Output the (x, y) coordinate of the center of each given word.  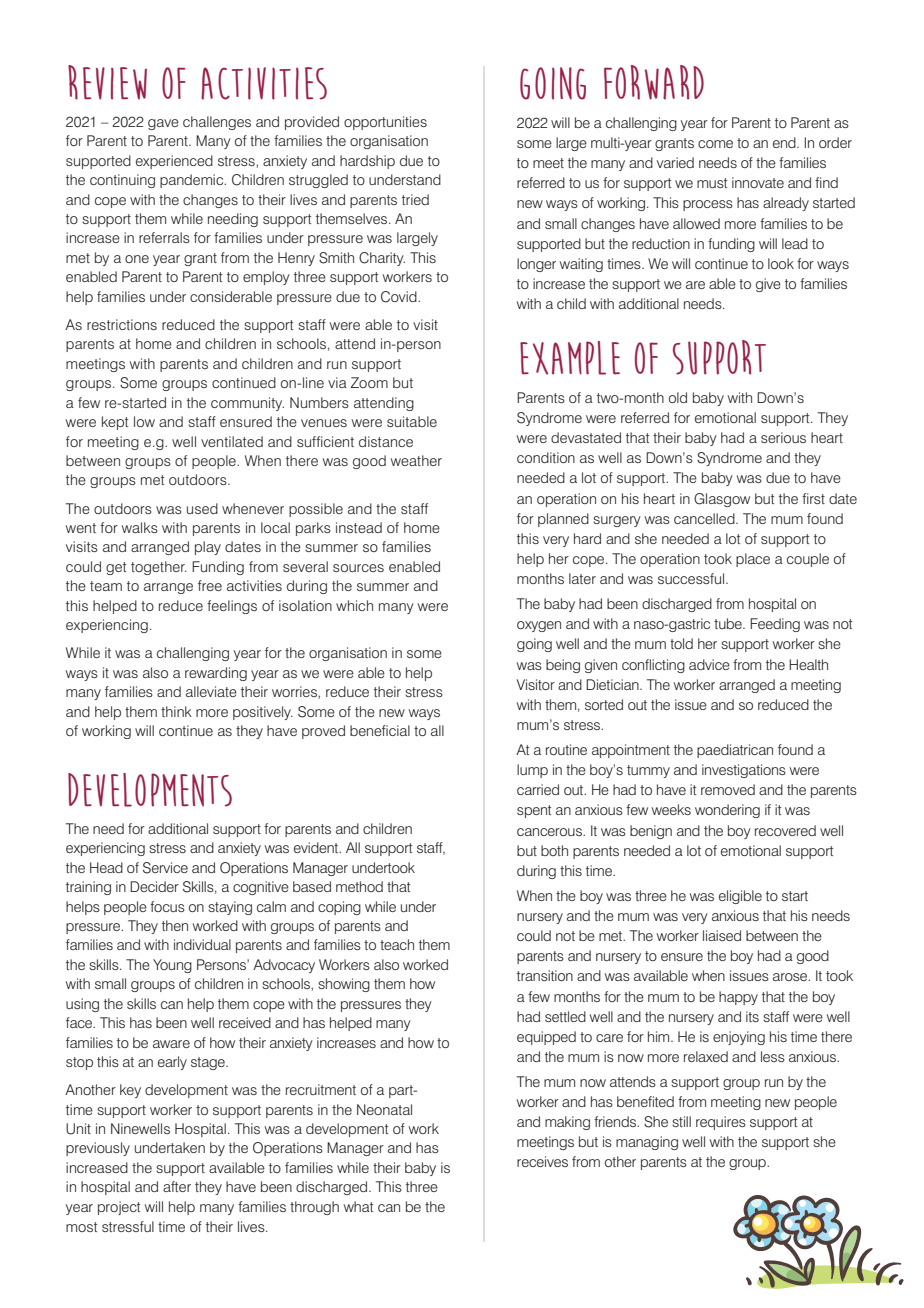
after (177, 1186)
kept (115, 423)
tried (415, 199)
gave (163, 124)
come (715, 144)
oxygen (539, 626)
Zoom (369, 382)
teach (397, 944)
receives (542, 1161)
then (175, 925)
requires (721, 1123)
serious (783, 437)
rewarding (216, 674)
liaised (722, 935)
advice (709, 664)
